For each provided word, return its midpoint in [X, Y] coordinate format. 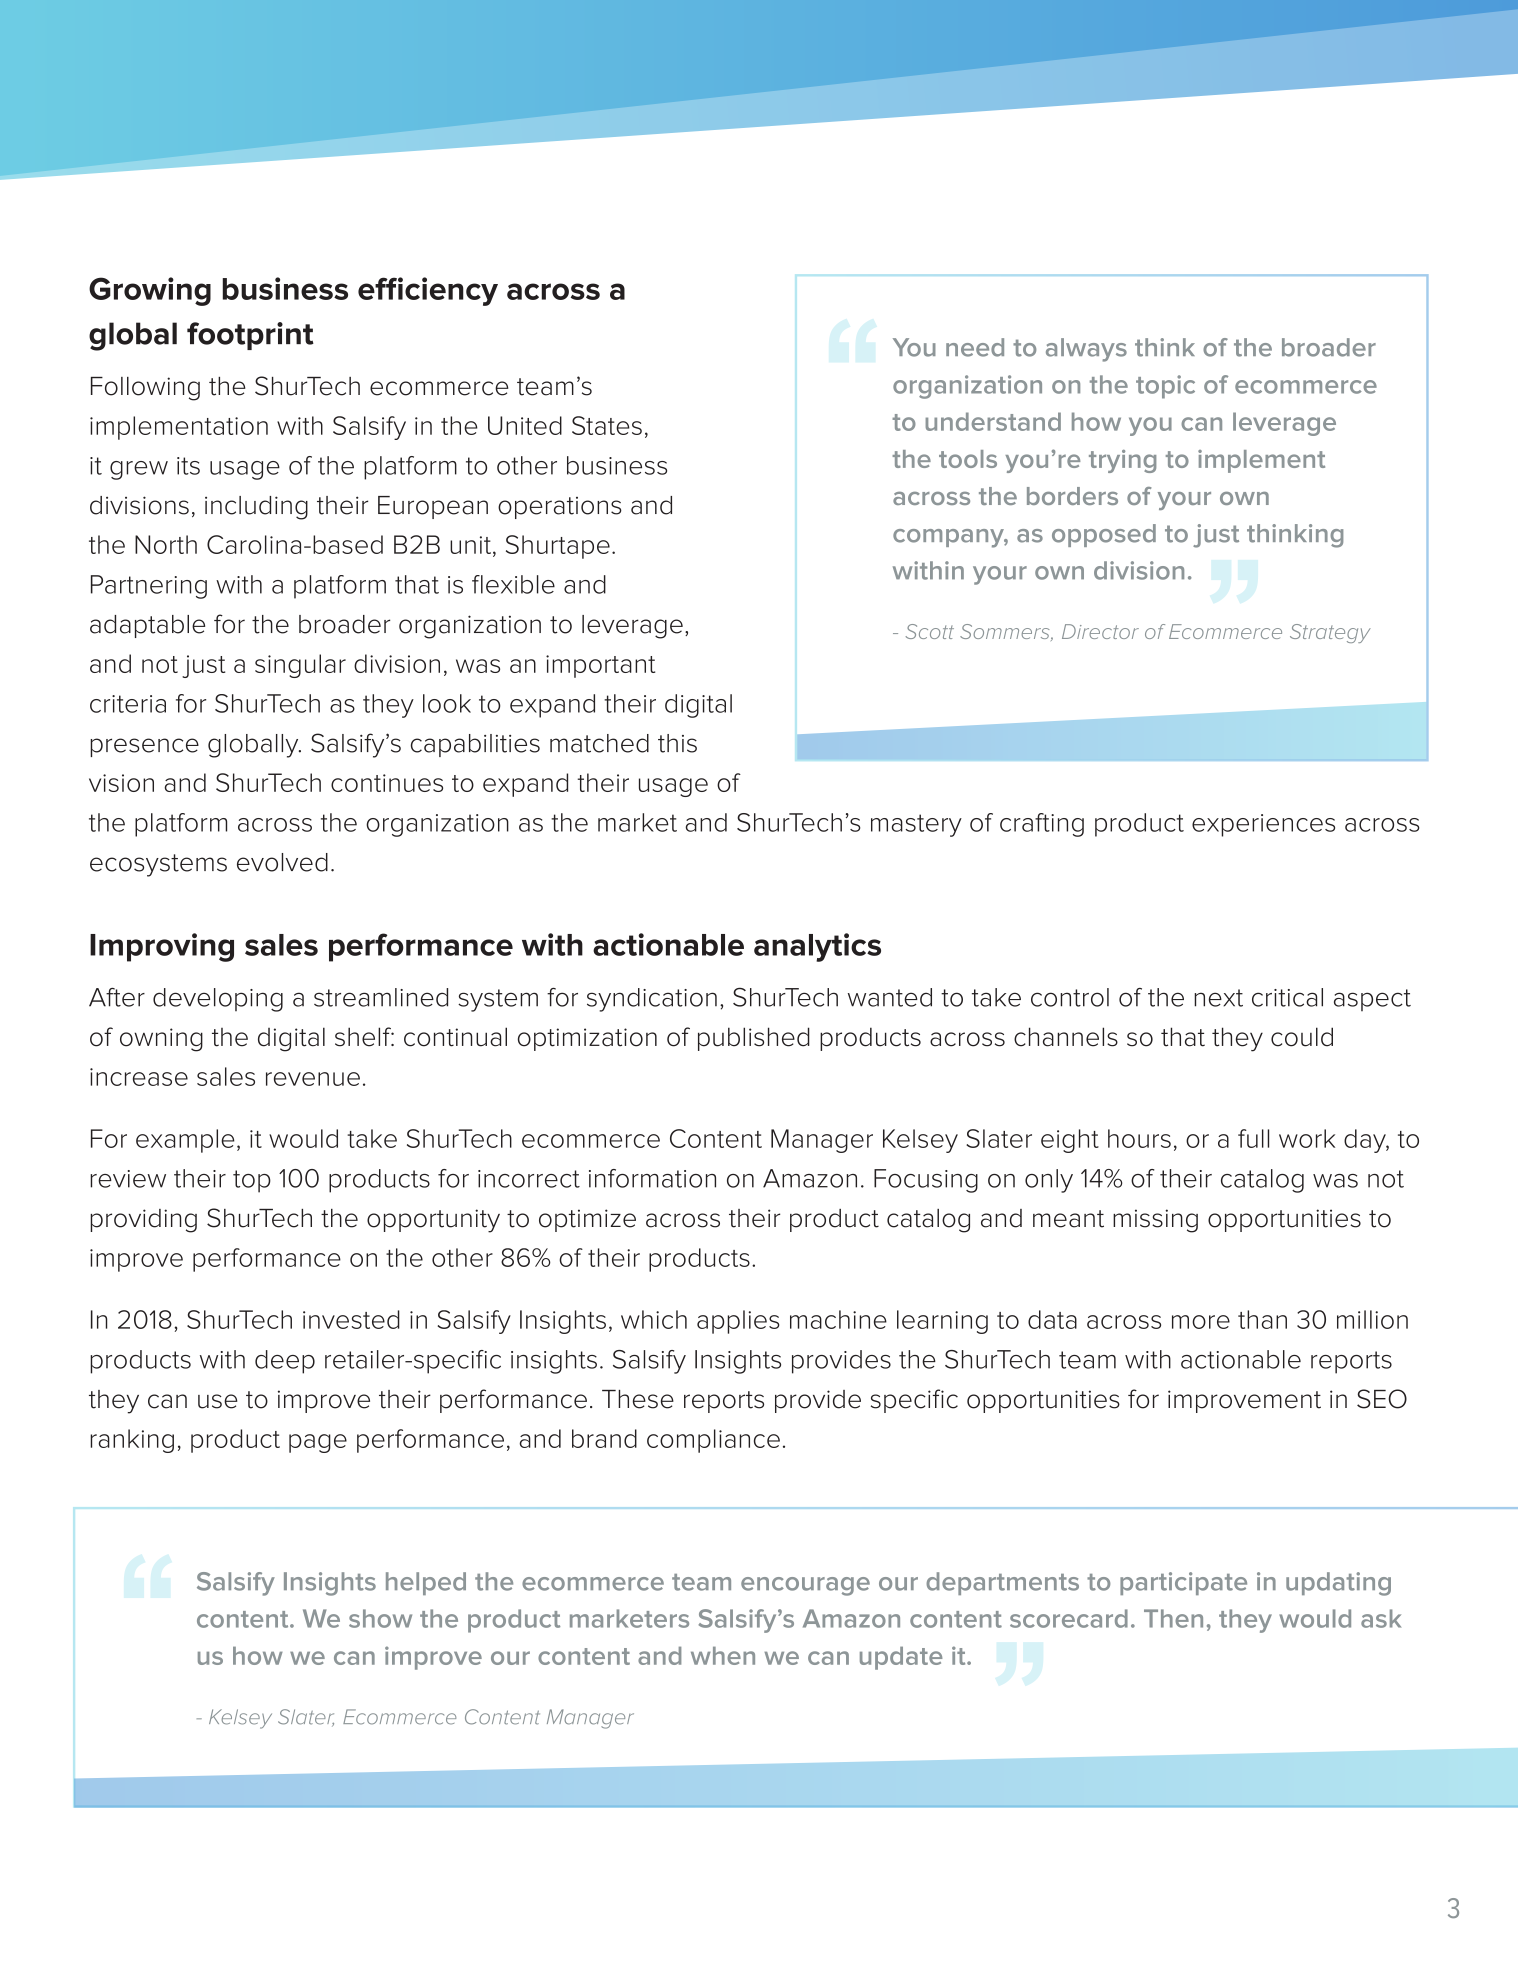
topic [1165, 387]
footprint [250, 336]
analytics [817, 947]
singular [300, 666]
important [600, 666]
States [607, 425]
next [1218, 998]
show [380, 1618]
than [1262, 1319]
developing [218, 1000]
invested [351, 1319]
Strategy [1330, 633]
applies [738, 1322]
